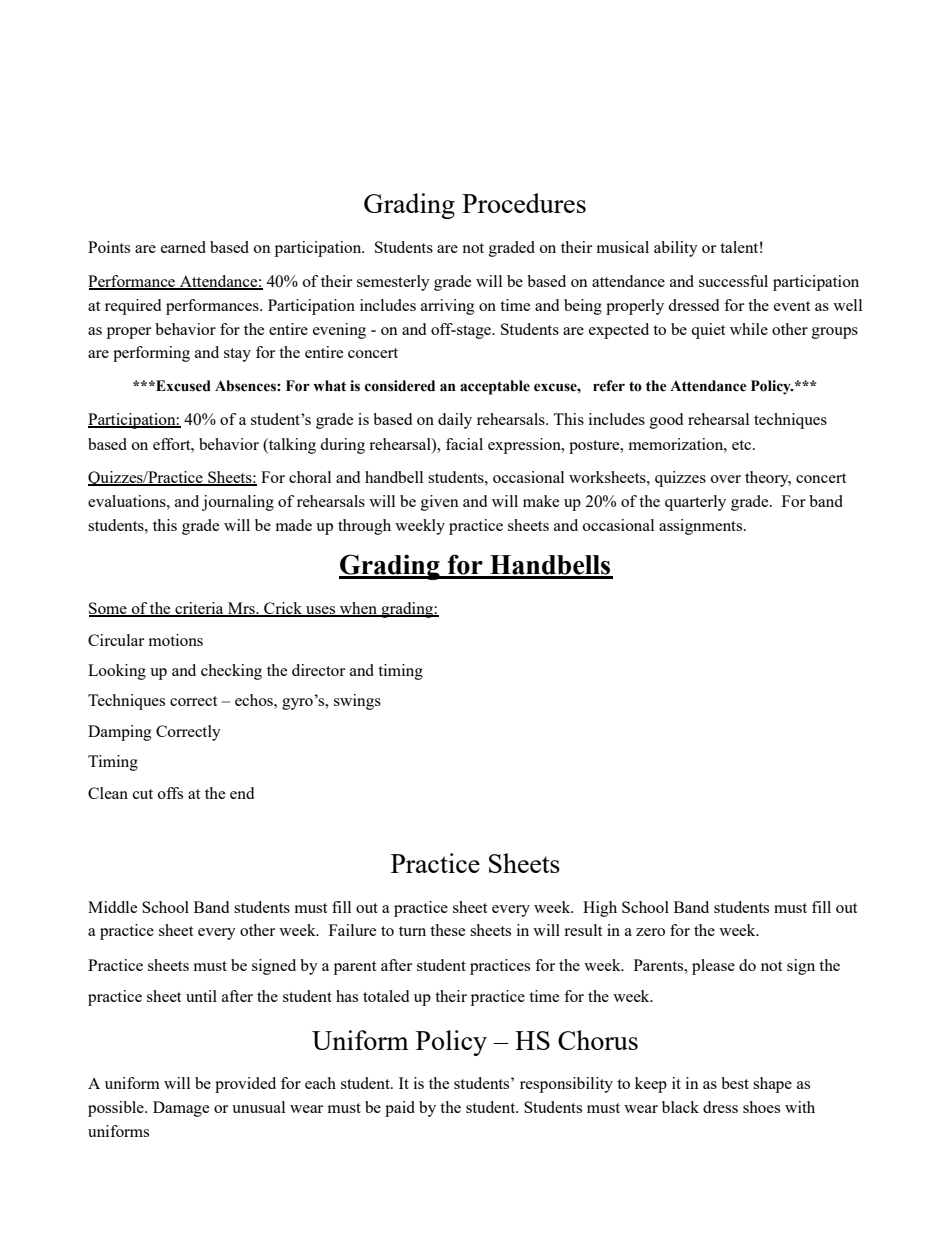 The height and width of the document is (1233, 952). What do you see at coordinates (524, 203) in the document?
I see `Procedures` at bounding box center [524, 203].
